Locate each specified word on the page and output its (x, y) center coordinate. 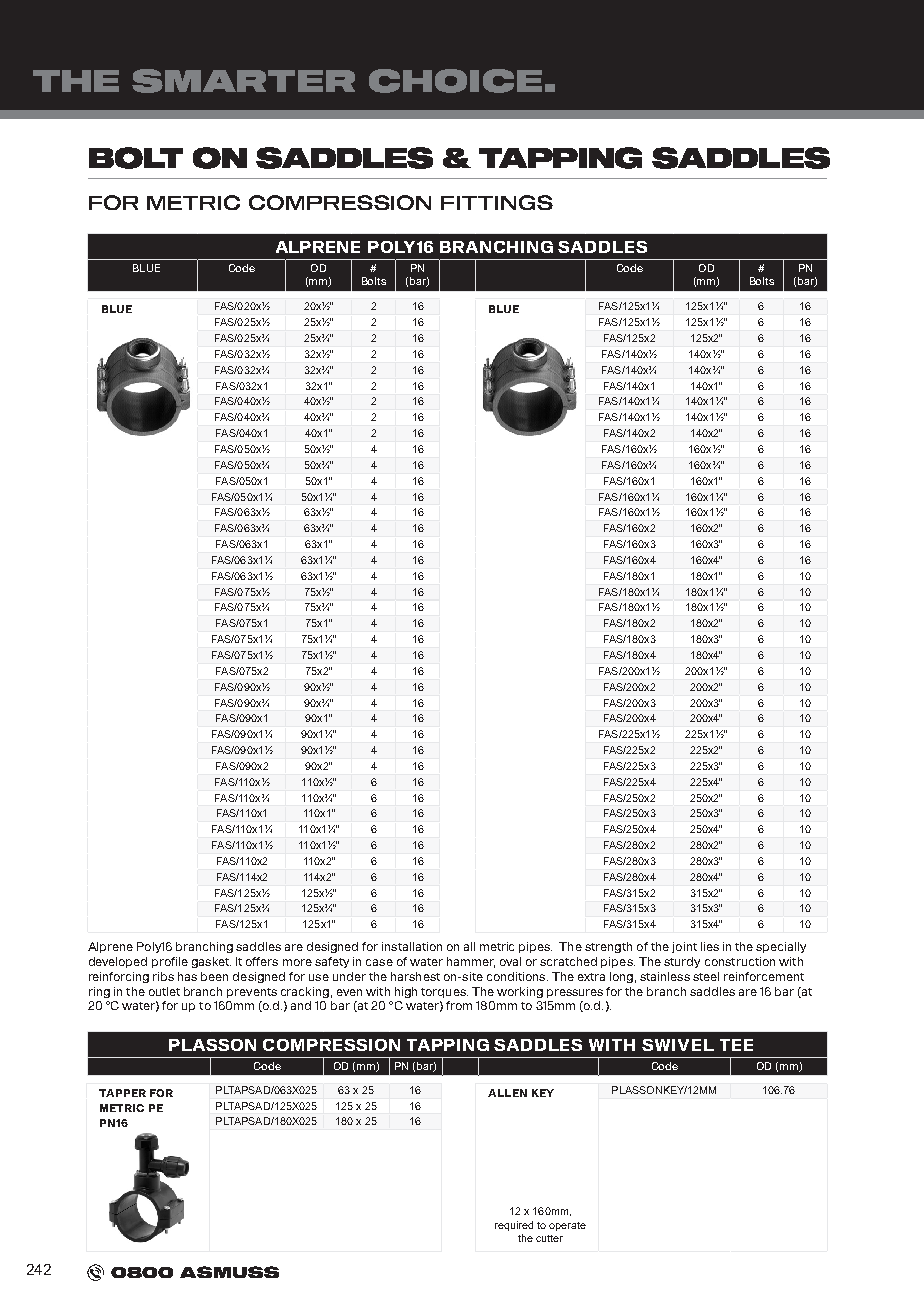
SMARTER (243, 81)
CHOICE (455, 81)
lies (710, 946)
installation (412, 946)
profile (170, 962)
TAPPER (122, 1093)
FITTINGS (497, 202)
